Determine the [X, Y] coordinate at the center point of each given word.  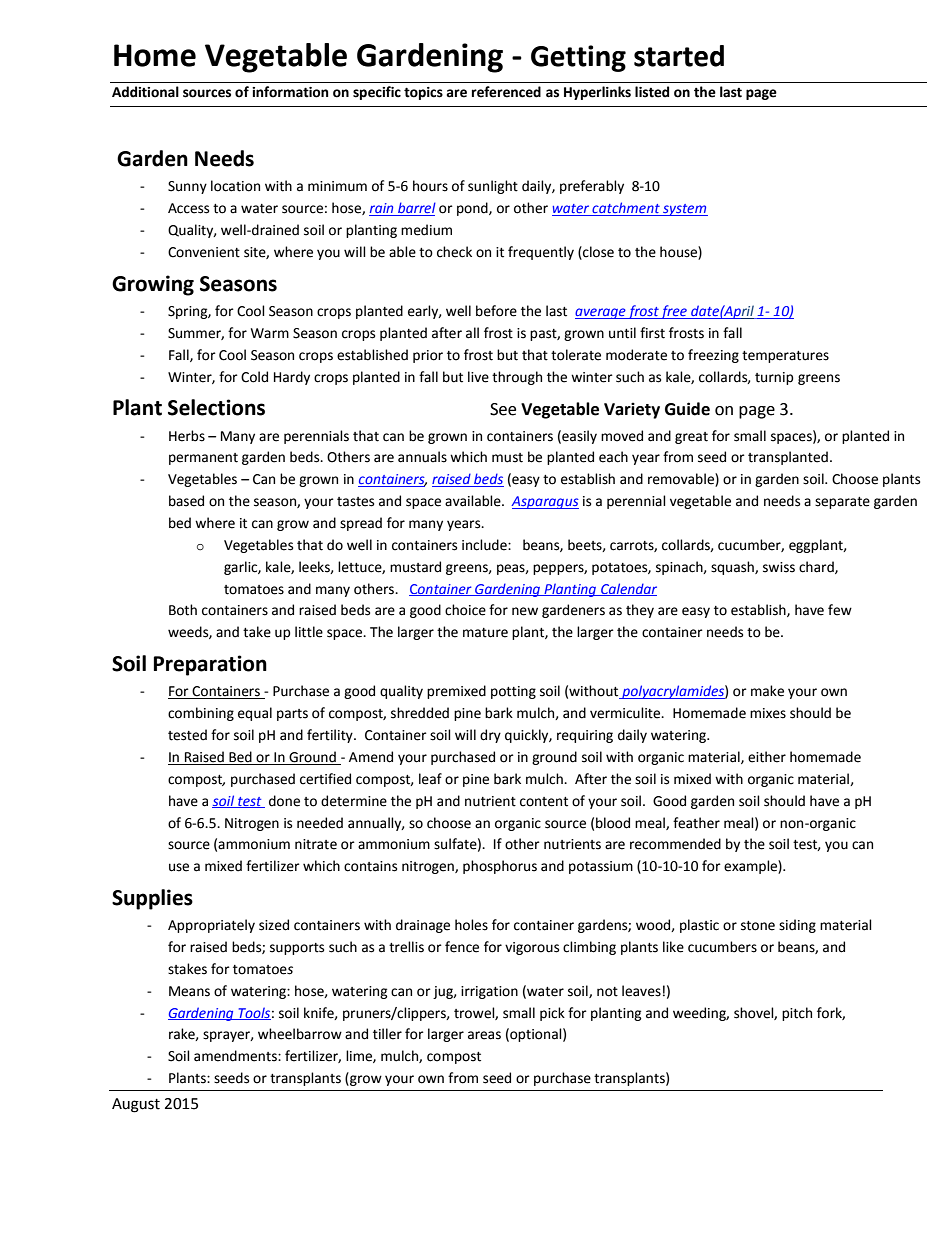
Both [183, 610]
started [679, 56]
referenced [506, 92]
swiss [779, 567]
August [136, 1105]
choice [465, 610]
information [290, 92]
